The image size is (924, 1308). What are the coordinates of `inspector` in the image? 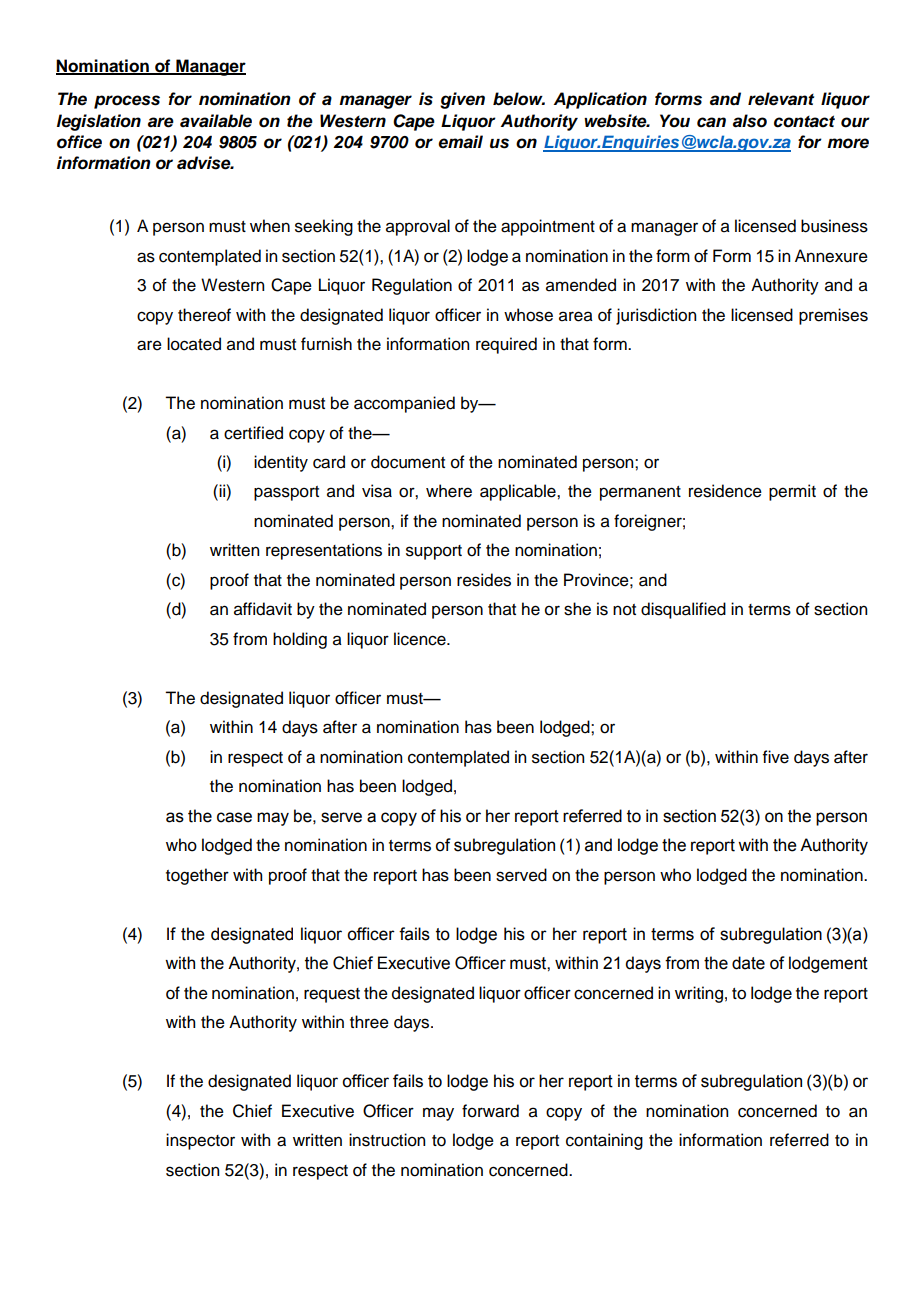 It's located at (200, 1141).
